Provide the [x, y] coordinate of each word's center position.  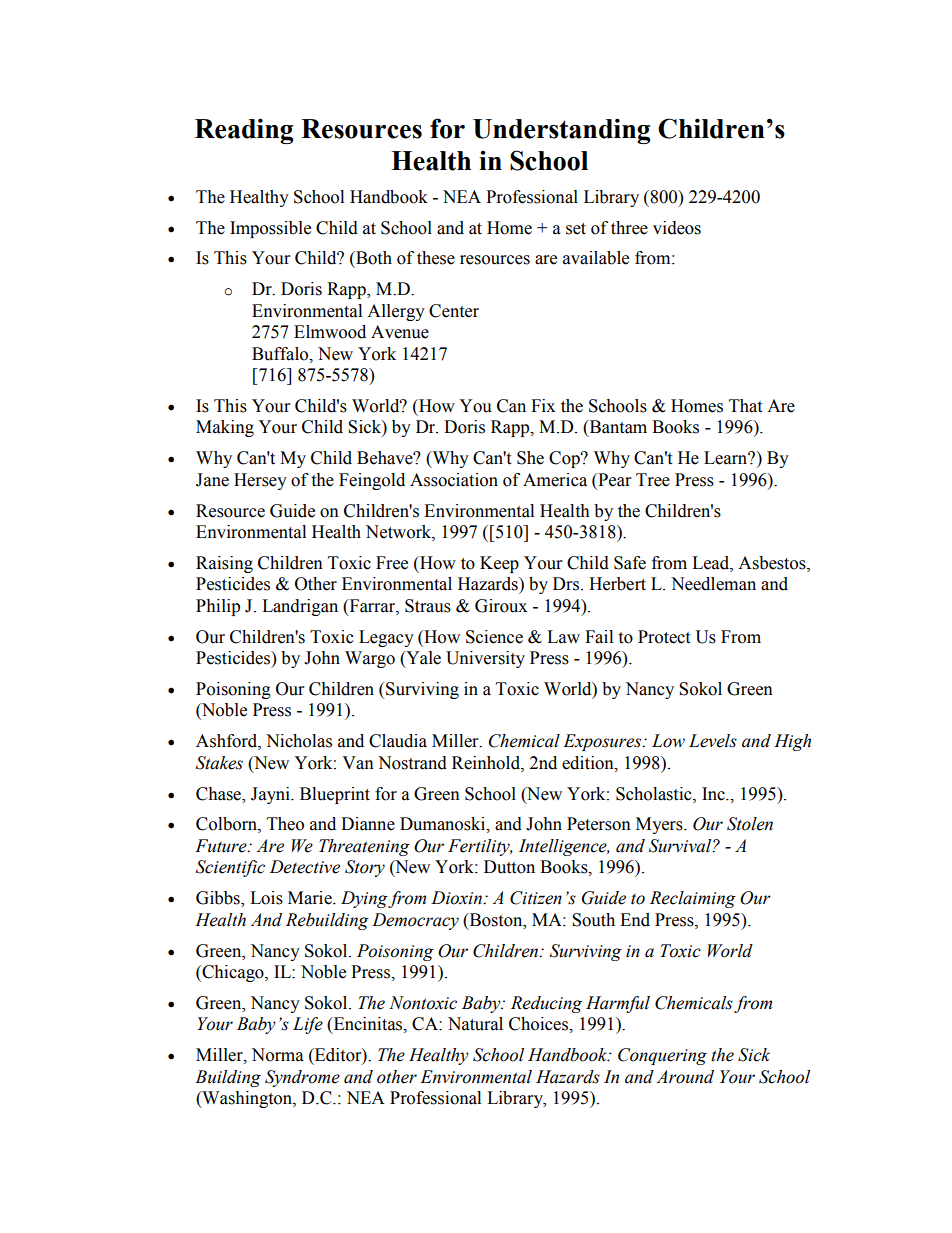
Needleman [713, 584]
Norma [277, 1055]
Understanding [562, 131]
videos [677, 228]
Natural [475, 1024]
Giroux [501, 606]
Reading [244, 131]
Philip [218, 607]
